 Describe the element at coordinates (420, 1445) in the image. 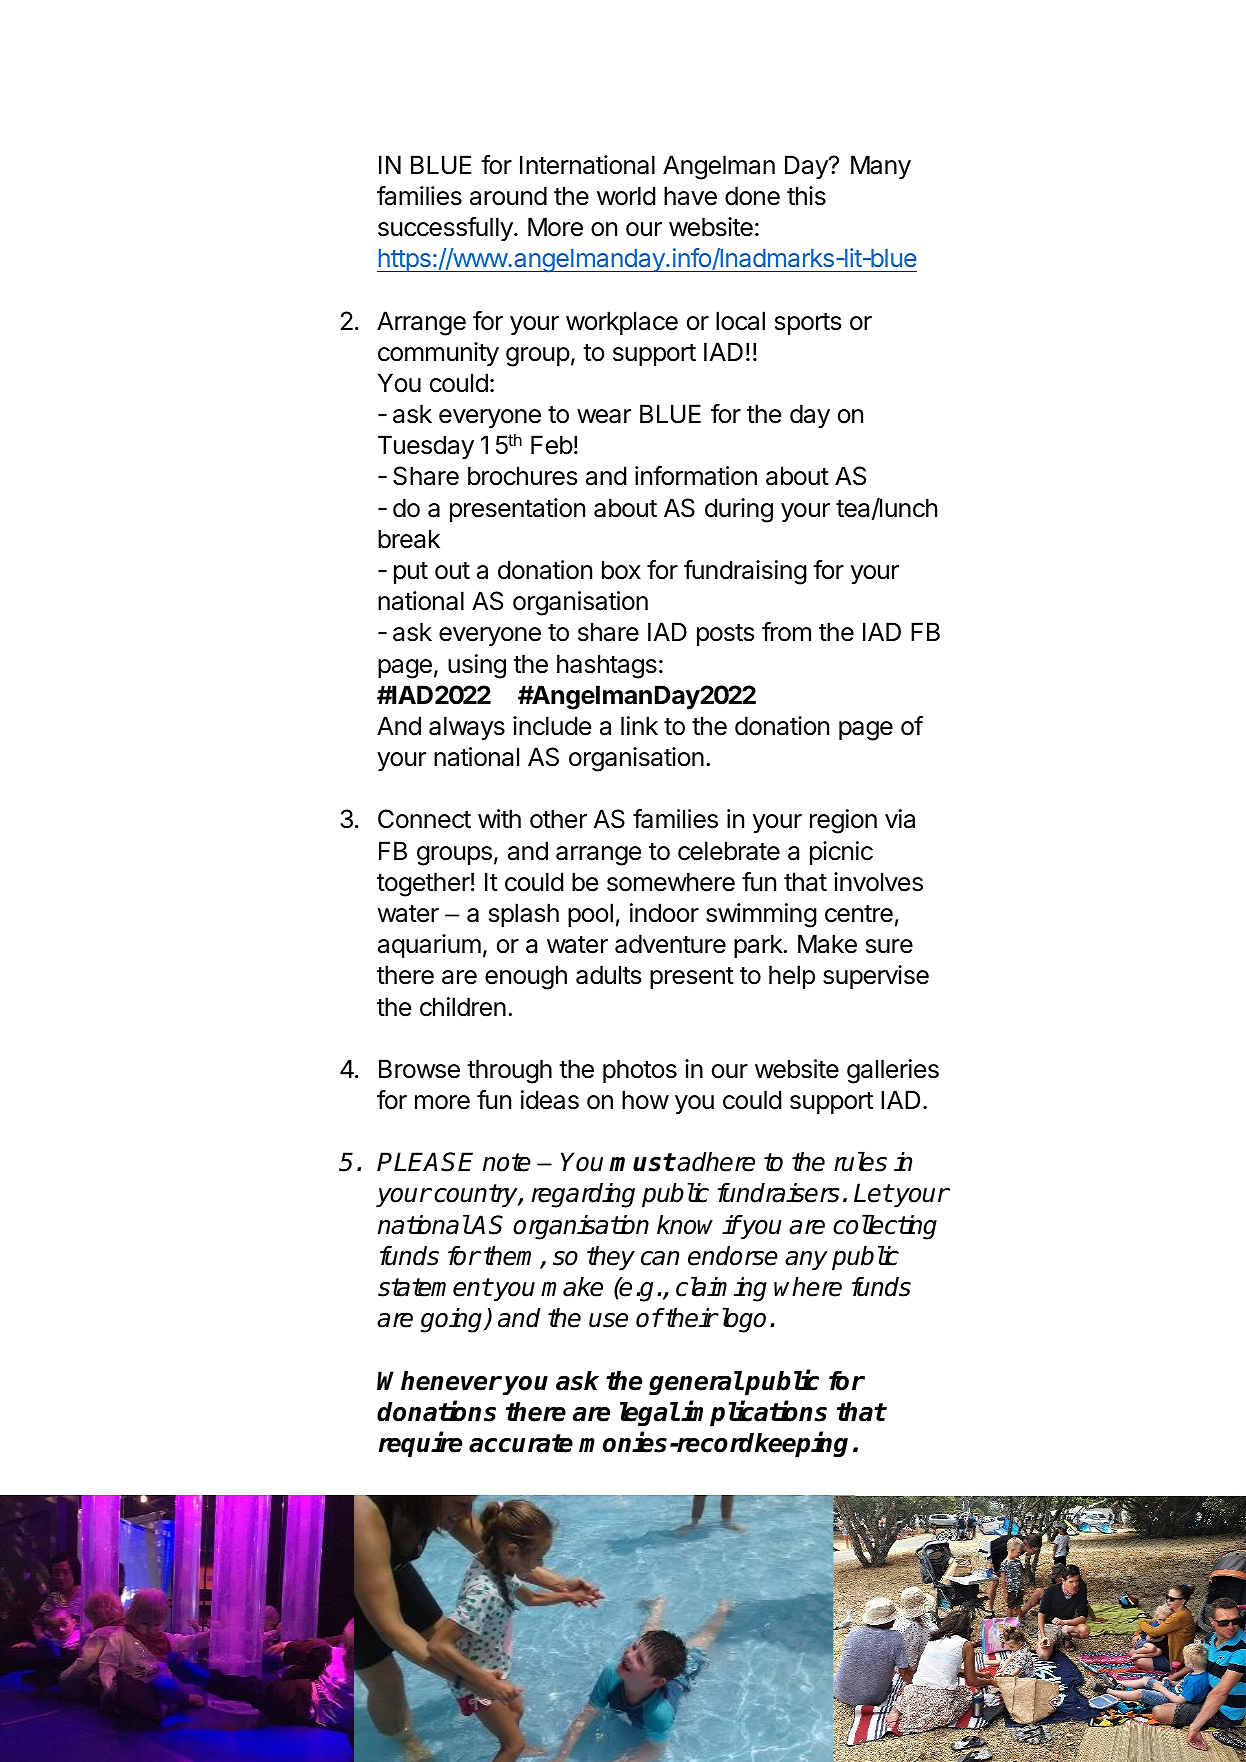

I see `require` at that location.
